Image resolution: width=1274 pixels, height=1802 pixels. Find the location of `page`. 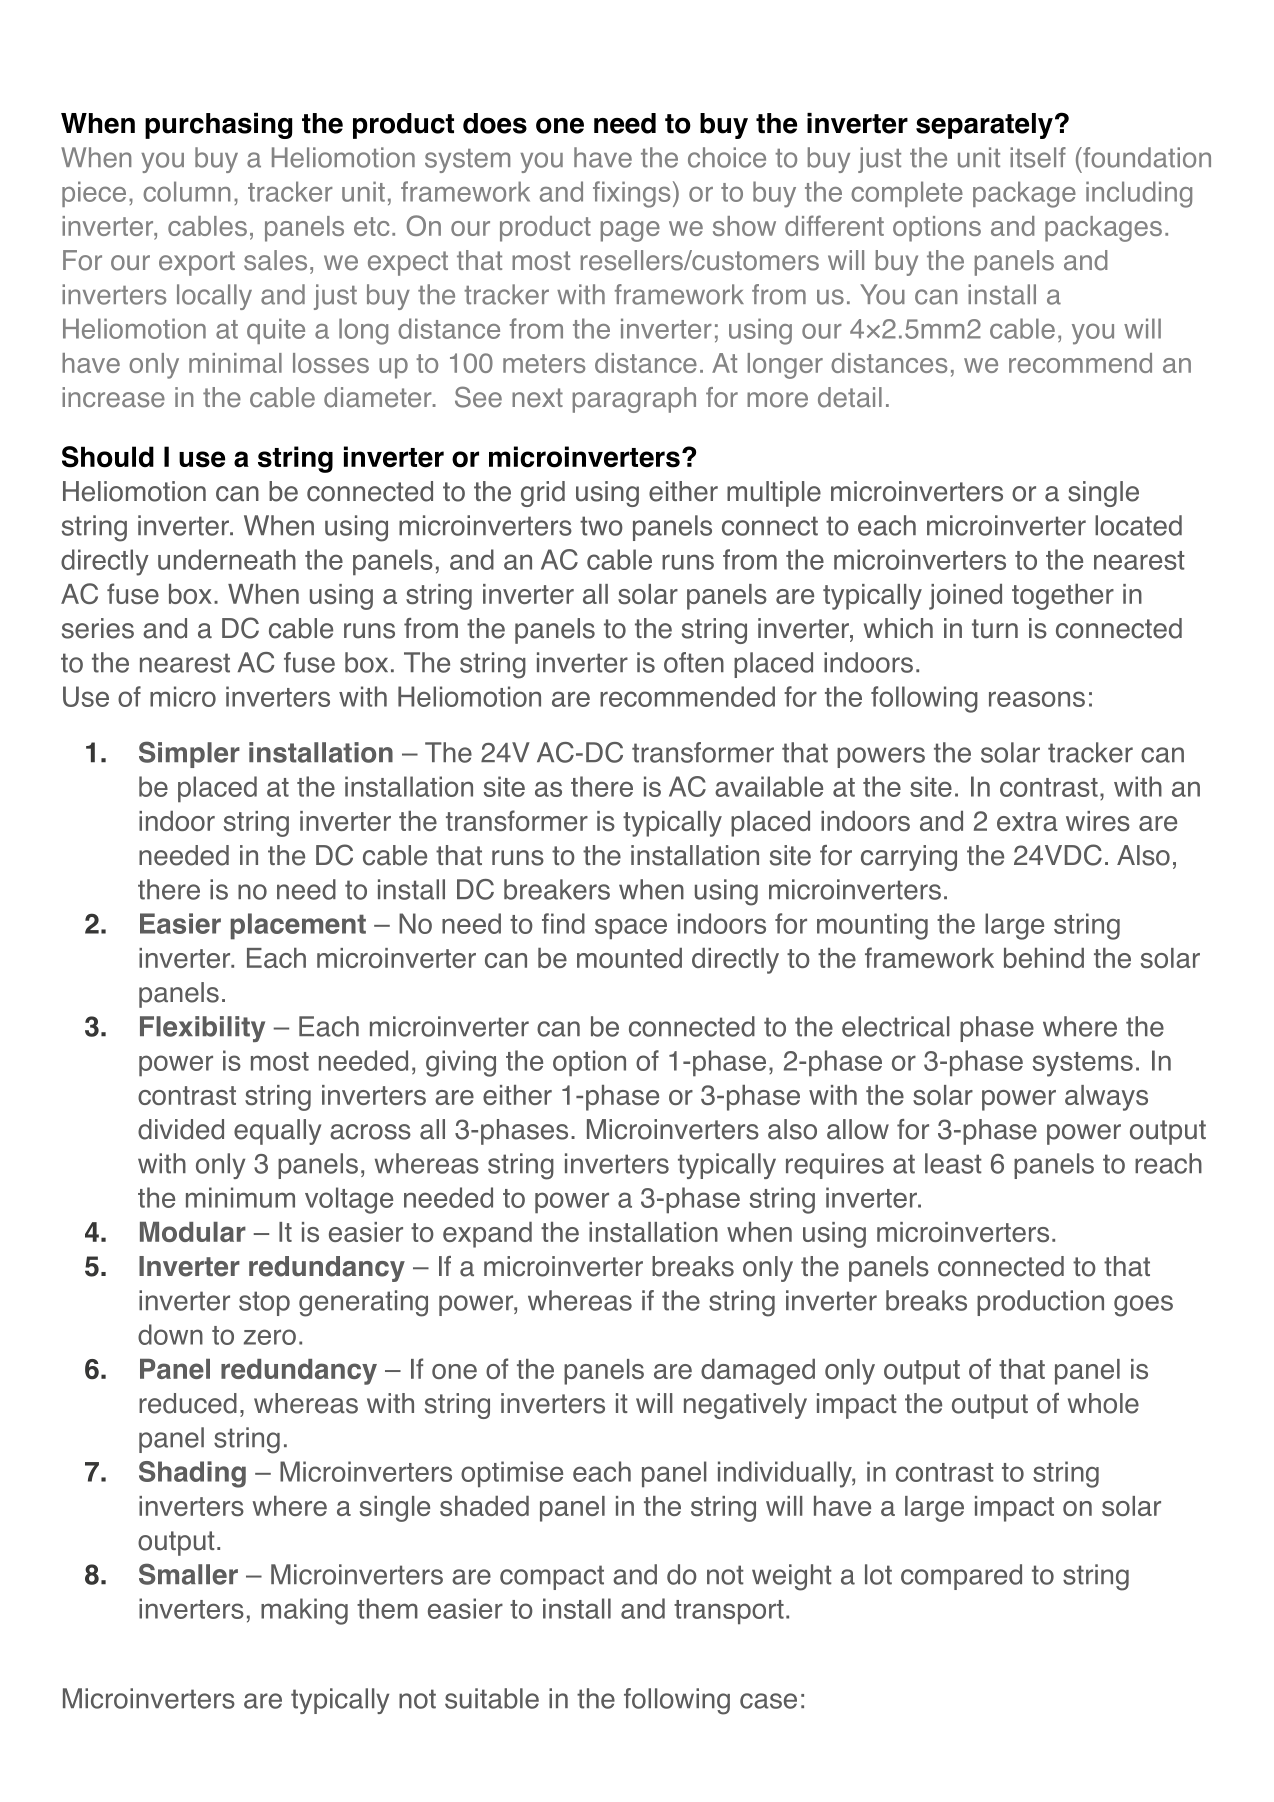

page is located at coordinates (630, 231).
